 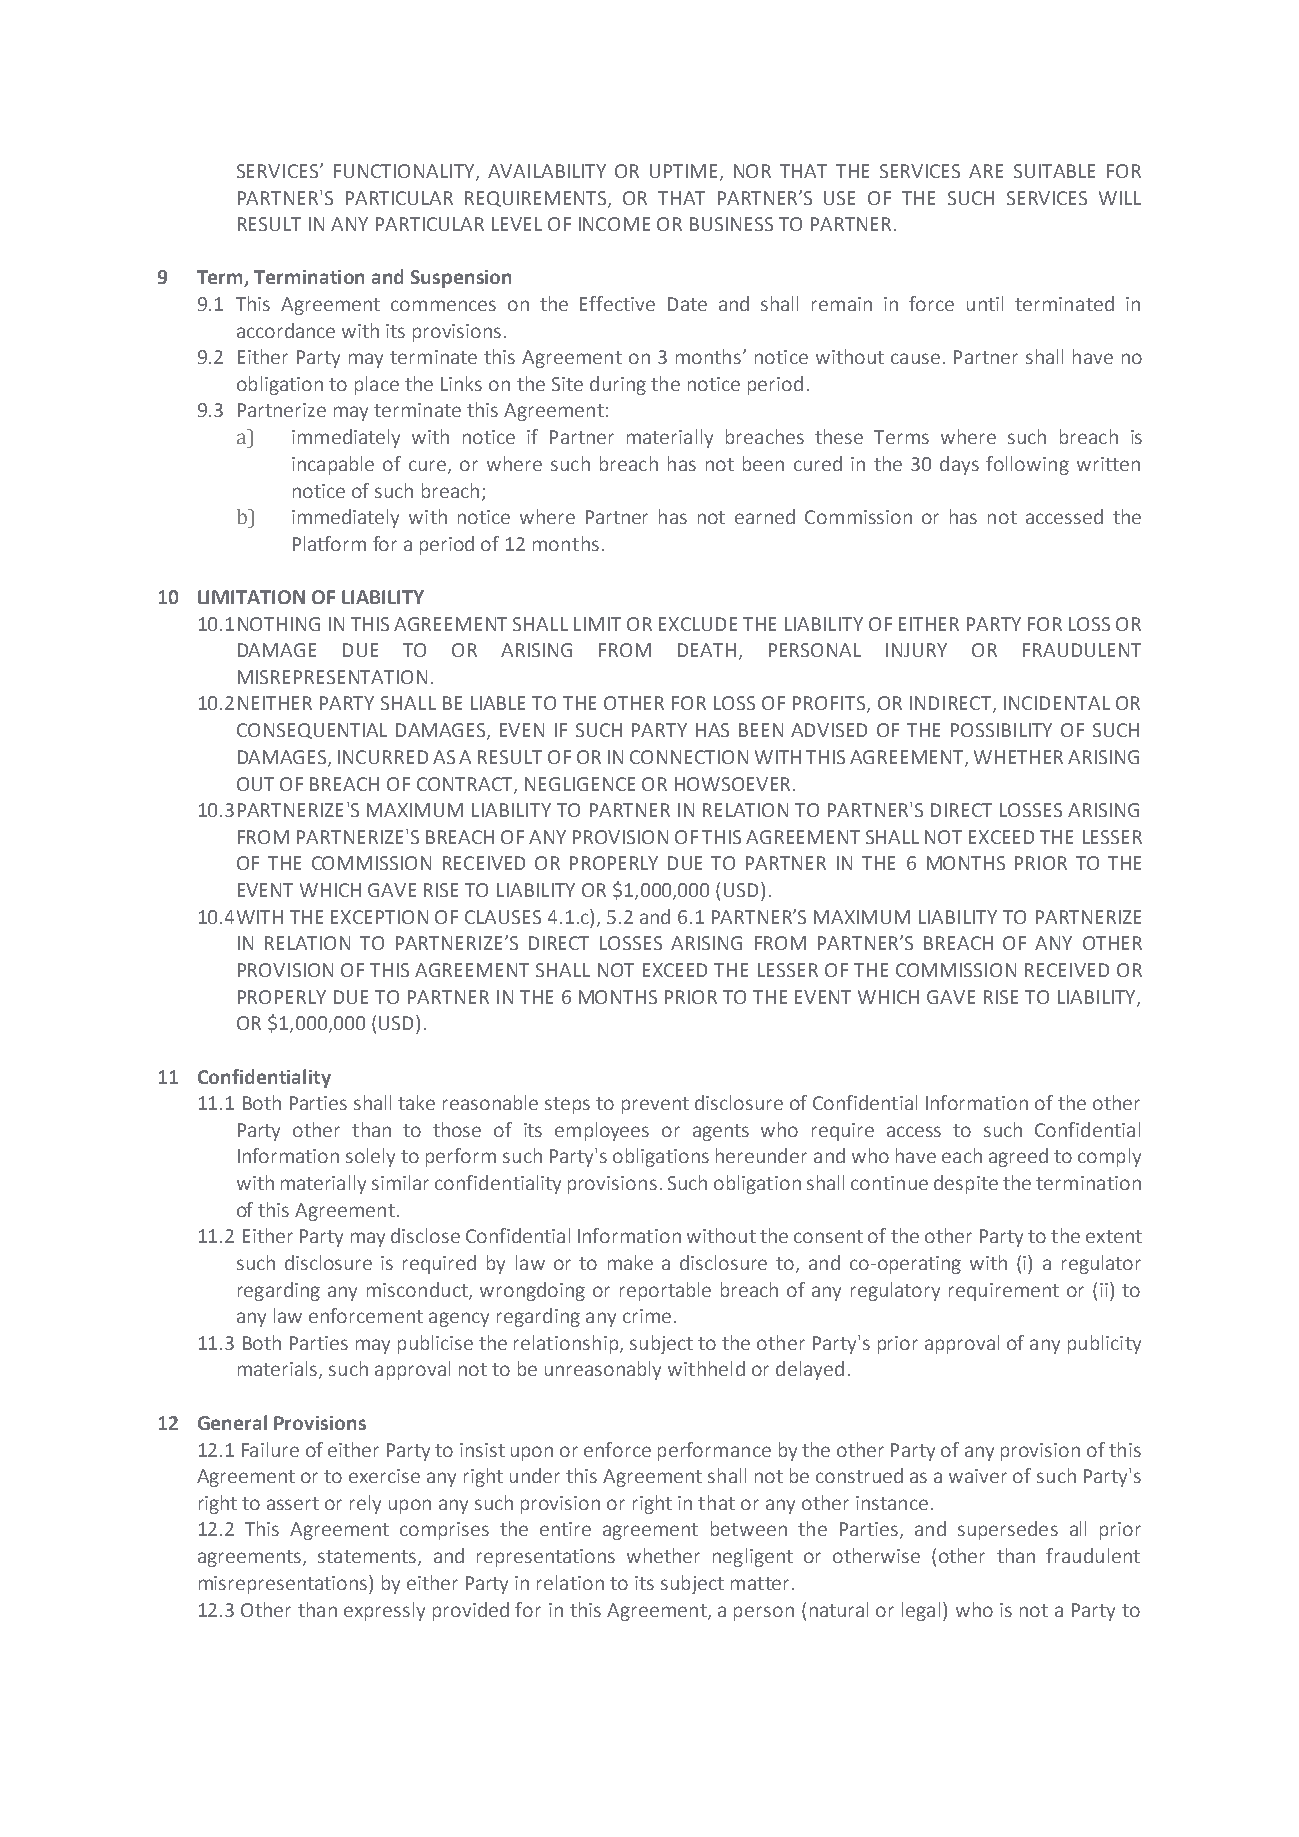 I want to click on FUNCTIONALITY, so click(x=405, y=172).
